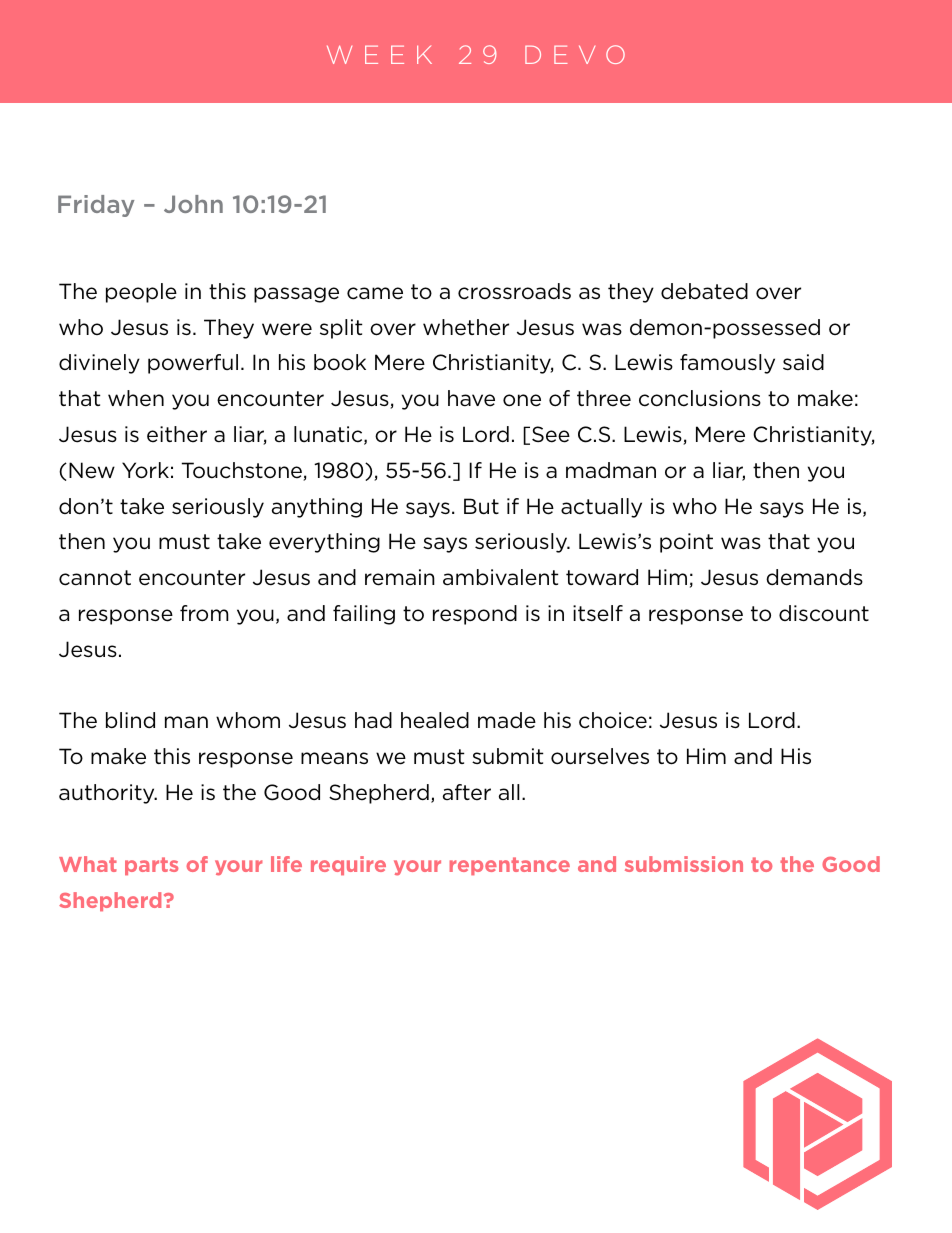 The image size is (952, 1233). Describe the element at coordinates (481, 506) in the screenshot. I see `But` at that location.
